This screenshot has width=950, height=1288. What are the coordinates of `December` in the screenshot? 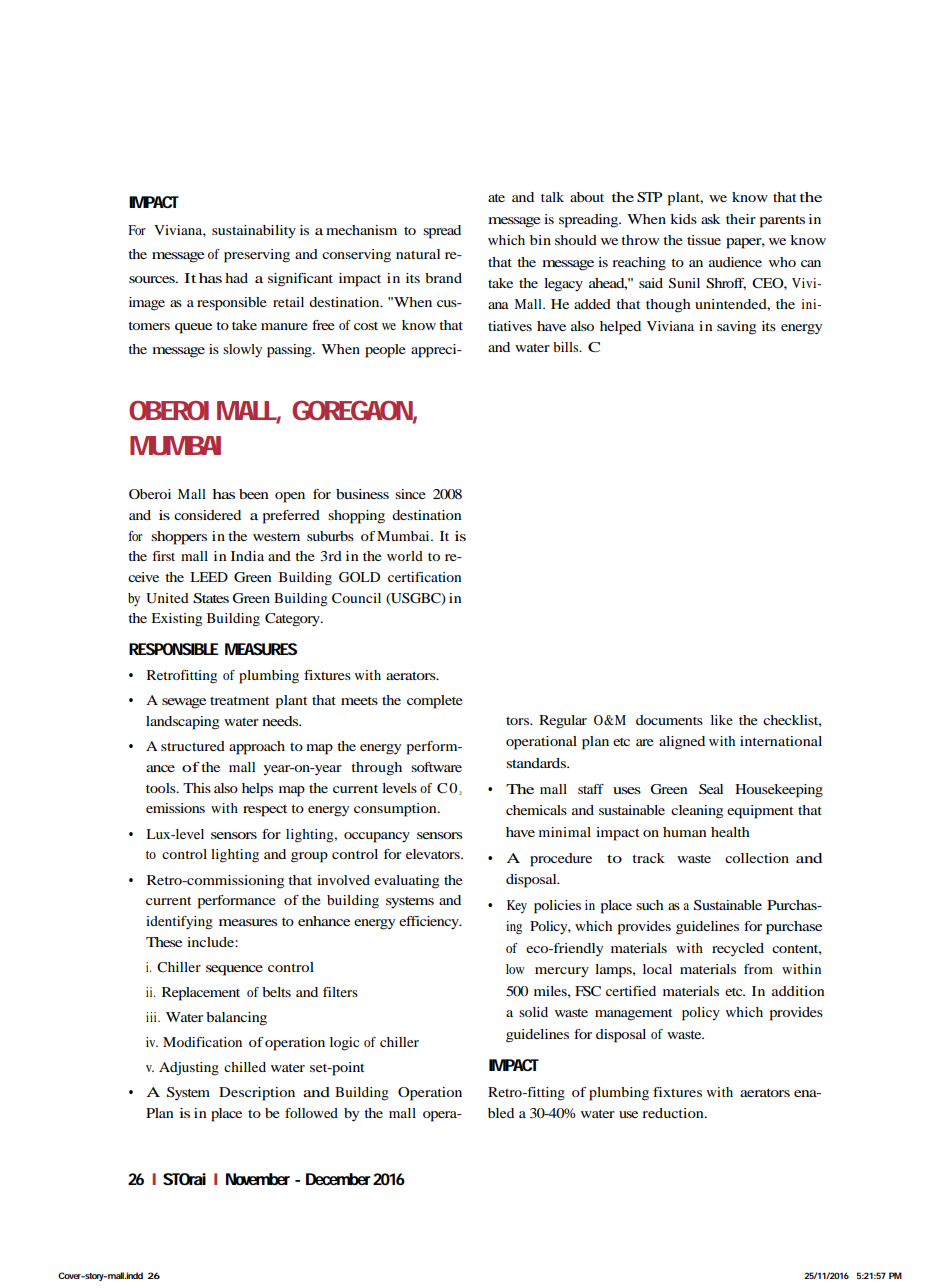 It's located at (340, 1179).
